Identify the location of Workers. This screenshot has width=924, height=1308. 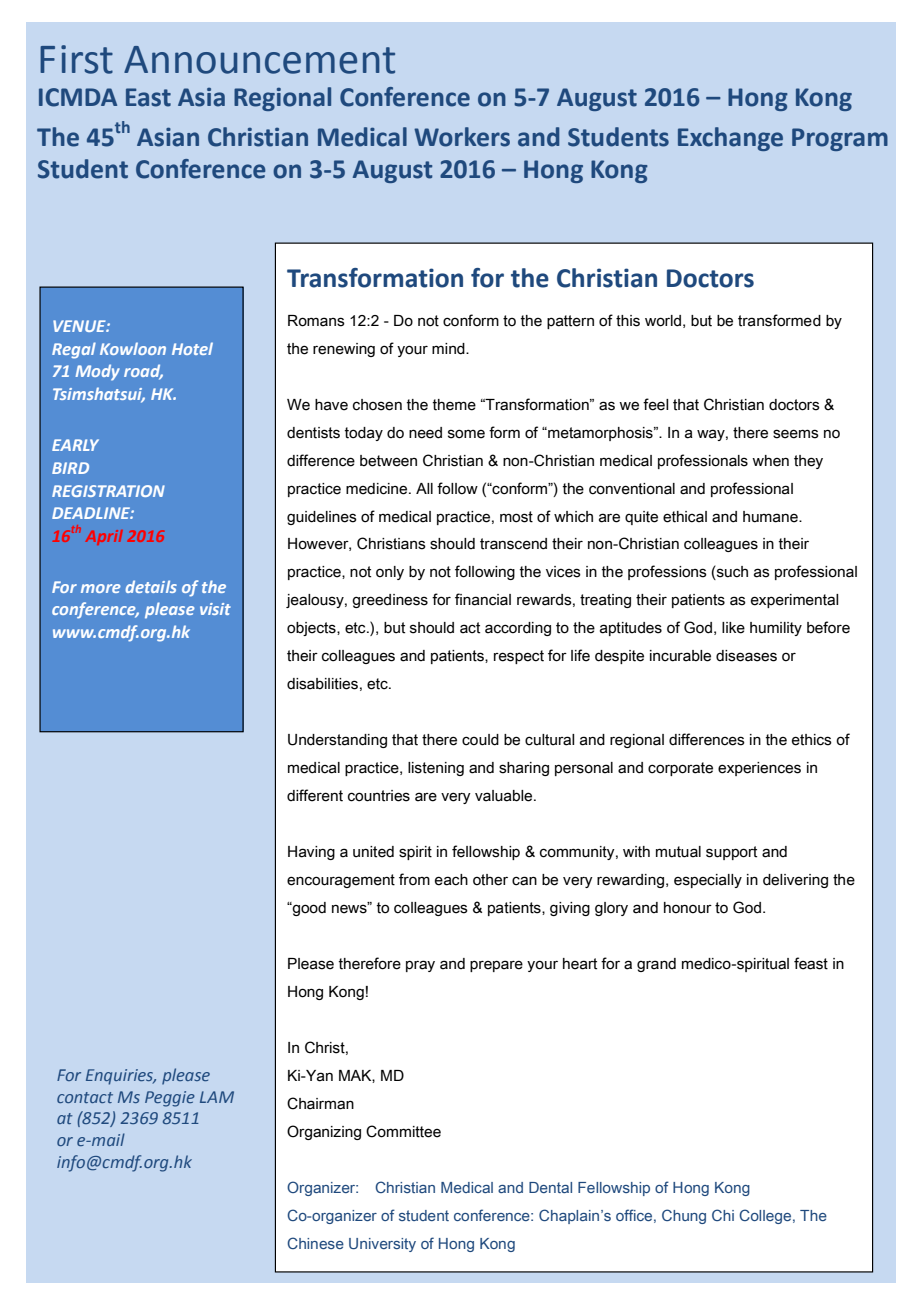
(462, 137).
